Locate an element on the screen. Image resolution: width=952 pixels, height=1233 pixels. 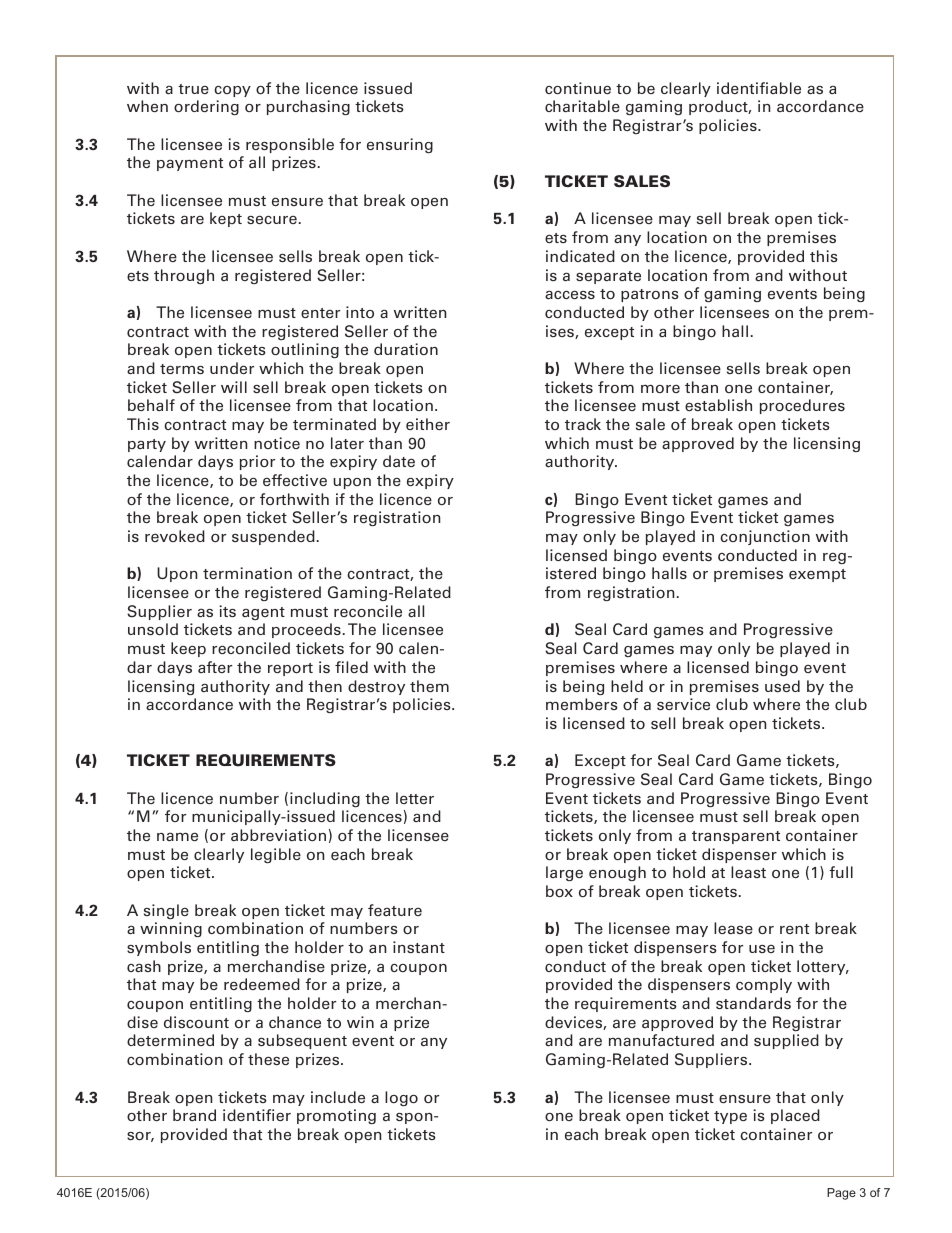
ordering is located at coordinates (206, 107).
